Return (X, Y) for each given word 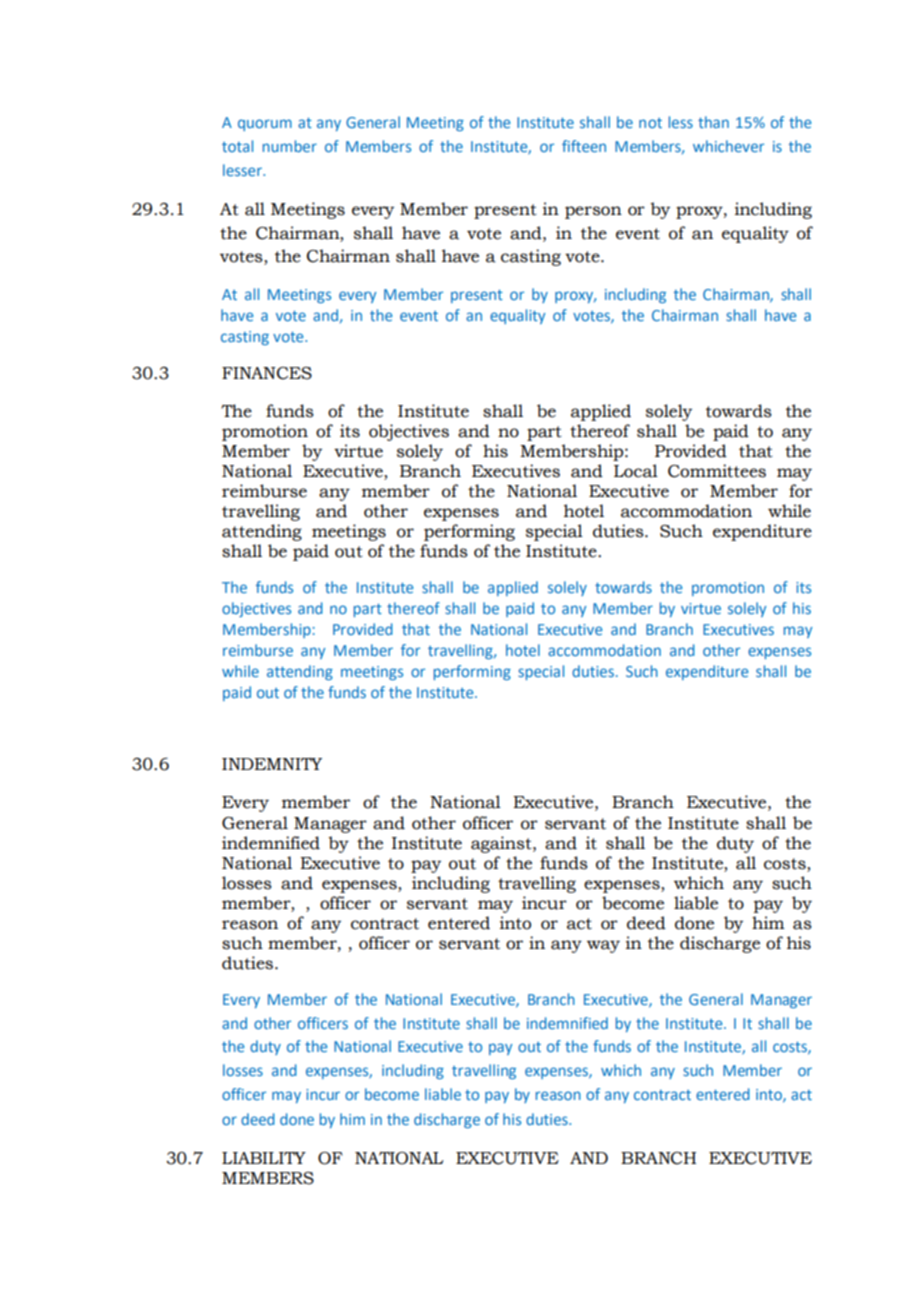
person (593, 212)
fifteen (584, 146)
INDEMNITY (272, 764)
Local (636, 471)
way (603, 946)
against (502, 844)
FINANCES (267, 373)
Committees (717, 471)
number (290, 146)
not (650, 123)
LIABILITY (264, 1158)
